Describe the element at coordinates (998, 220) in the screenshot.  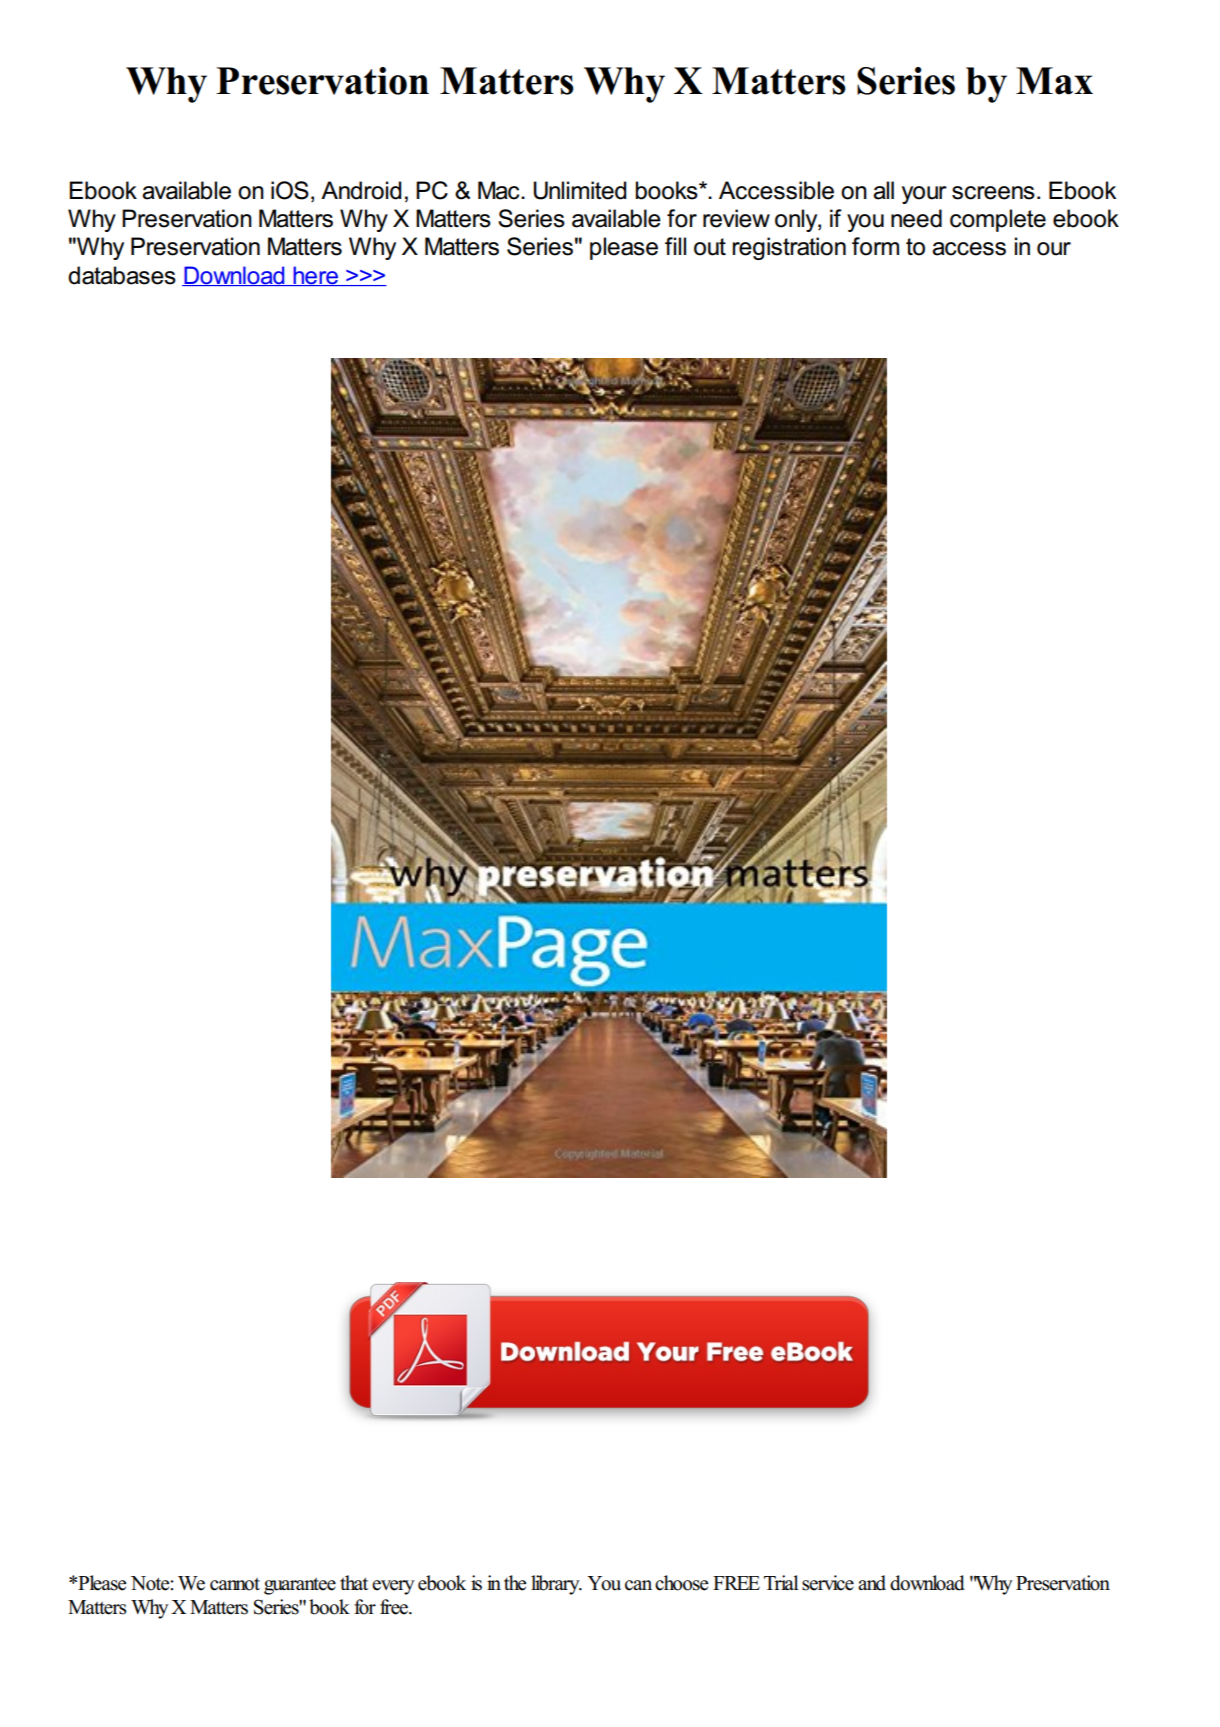
I see `complete` at that location.
